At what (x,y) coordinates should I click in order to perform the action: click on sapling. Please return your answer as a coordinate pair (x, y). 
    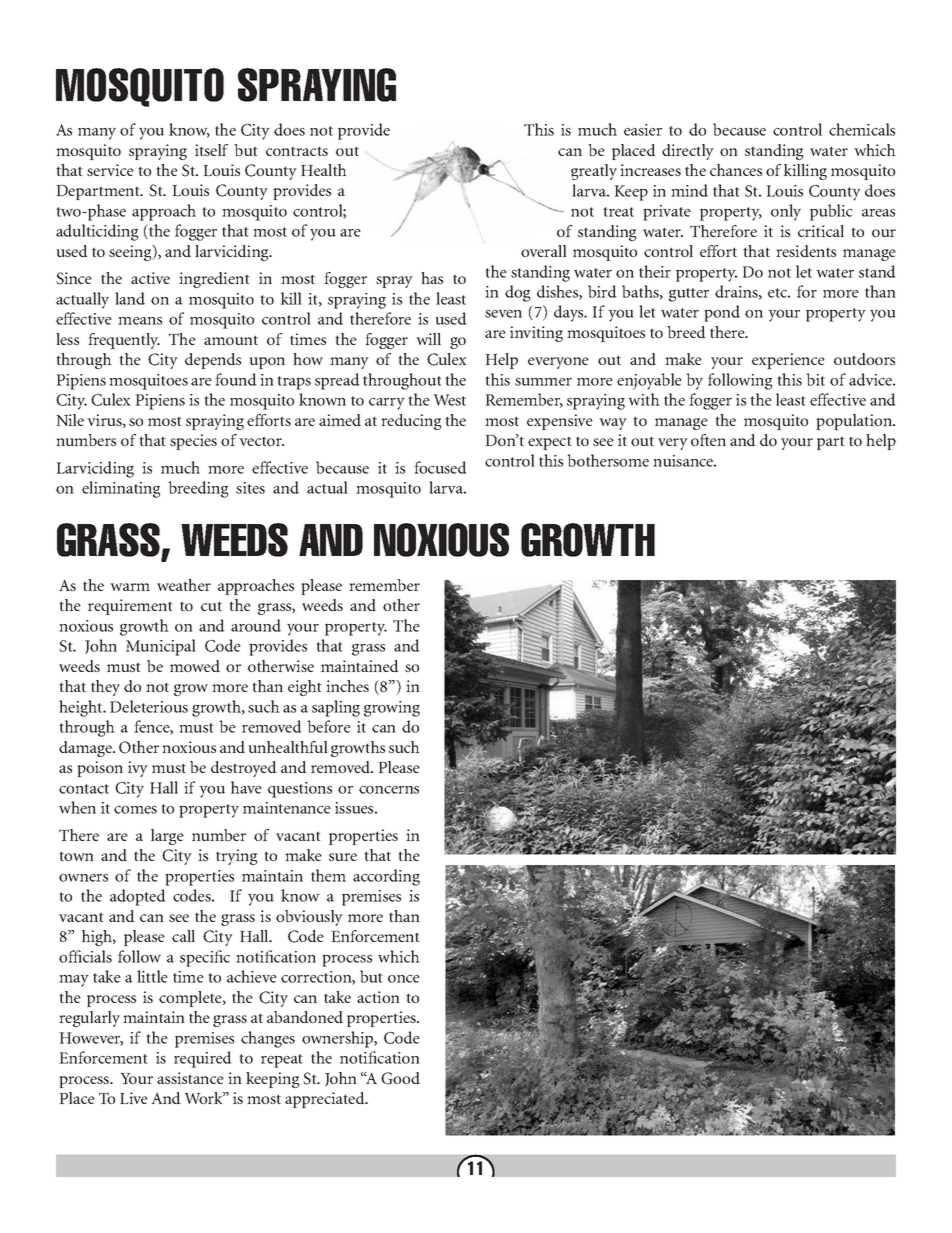
    Looking at the image, I should click on (336, 708).
